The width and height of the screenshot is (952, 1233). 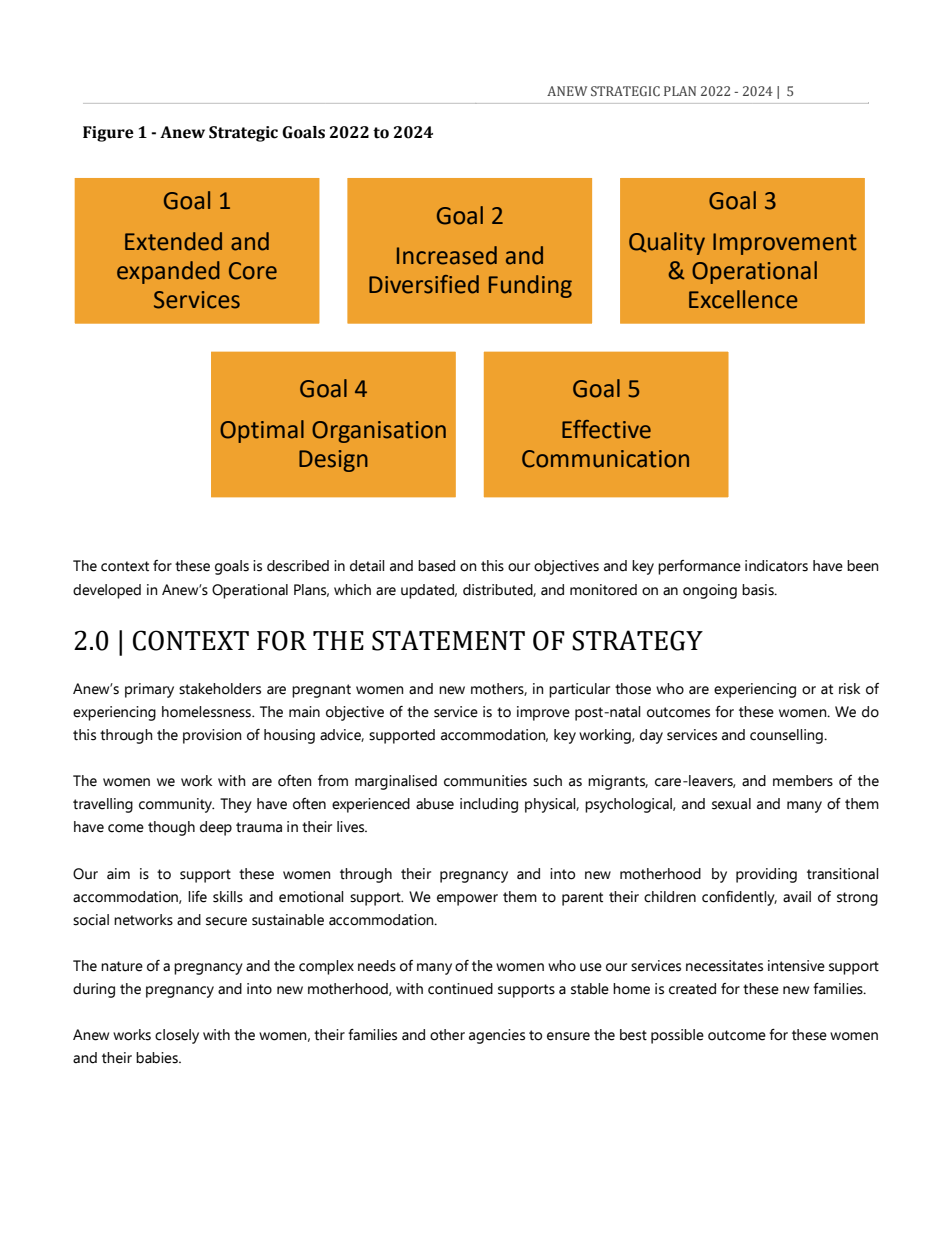 What do you see at coordinates (485, 781) in the screenshot?
I see `communities` at bounding box center [485, 781].
